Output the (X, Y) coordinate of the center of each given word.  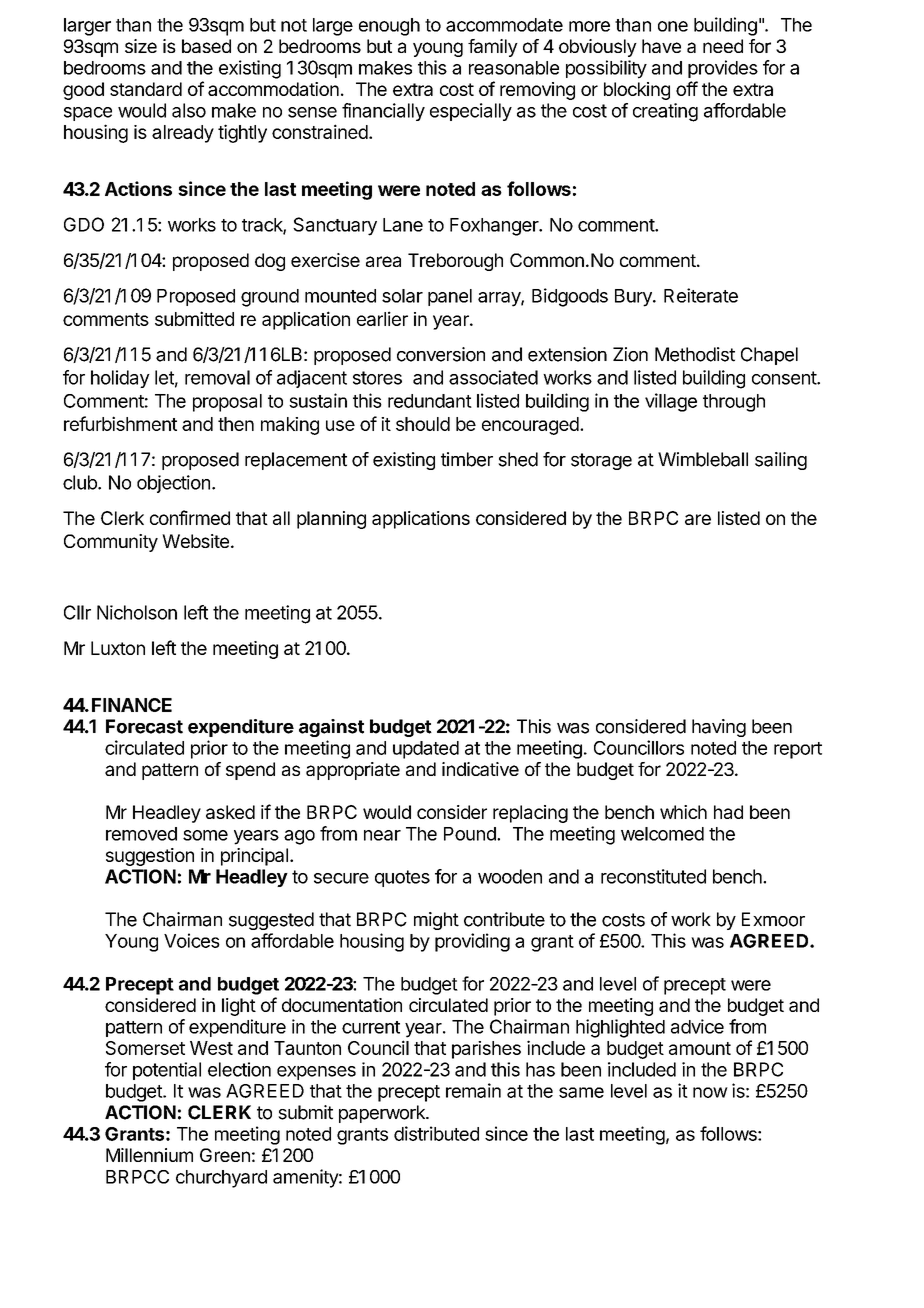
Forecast (144, 726)
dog (270, 262)
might (436, 921)
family (493, 48)
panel (450, 297)
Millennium (149, 1155)
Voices (192, 940)
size (141, 46)
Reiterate (701, 295)
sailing (781, 461)
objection (173, 484)
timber (467, 459)
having (719, 728)
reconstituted (653, 876)
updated (426, 750)
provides (723, 69)
